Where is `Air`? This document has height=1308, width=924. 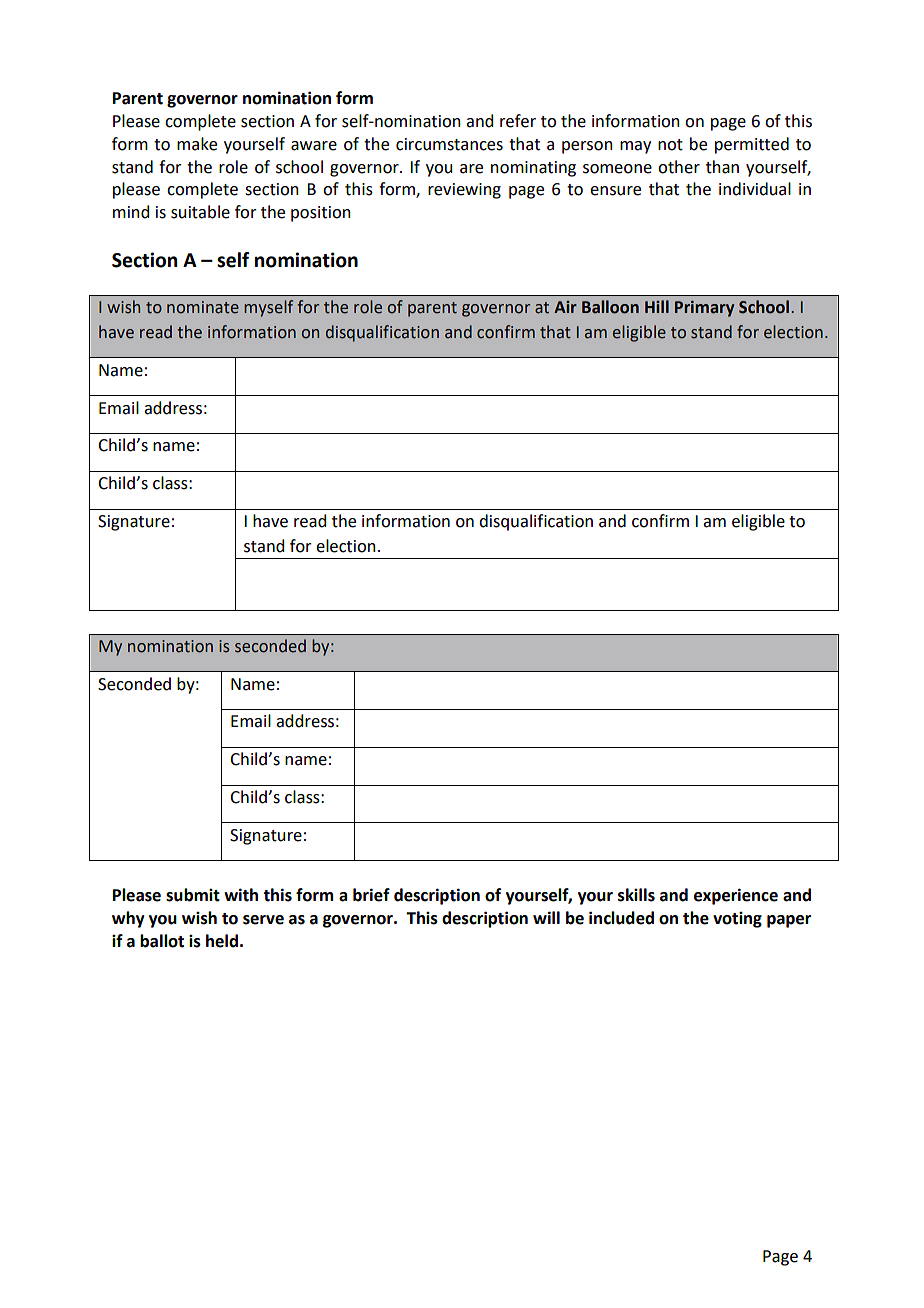 Air is located at coordinates (565, 307).
